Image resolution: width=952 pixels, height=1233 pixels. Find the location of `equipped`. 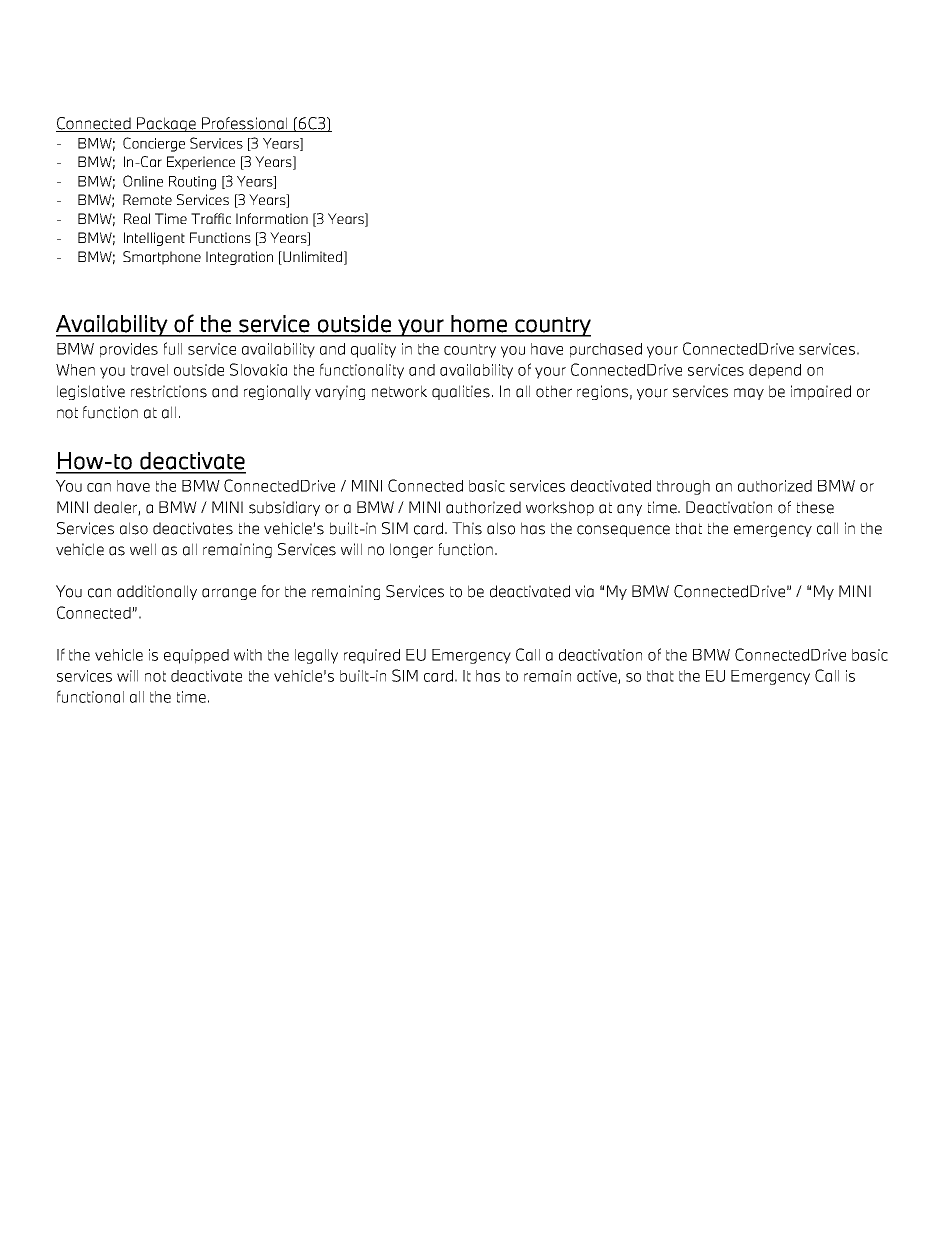

equipped is located at coordinates (196, 656).
